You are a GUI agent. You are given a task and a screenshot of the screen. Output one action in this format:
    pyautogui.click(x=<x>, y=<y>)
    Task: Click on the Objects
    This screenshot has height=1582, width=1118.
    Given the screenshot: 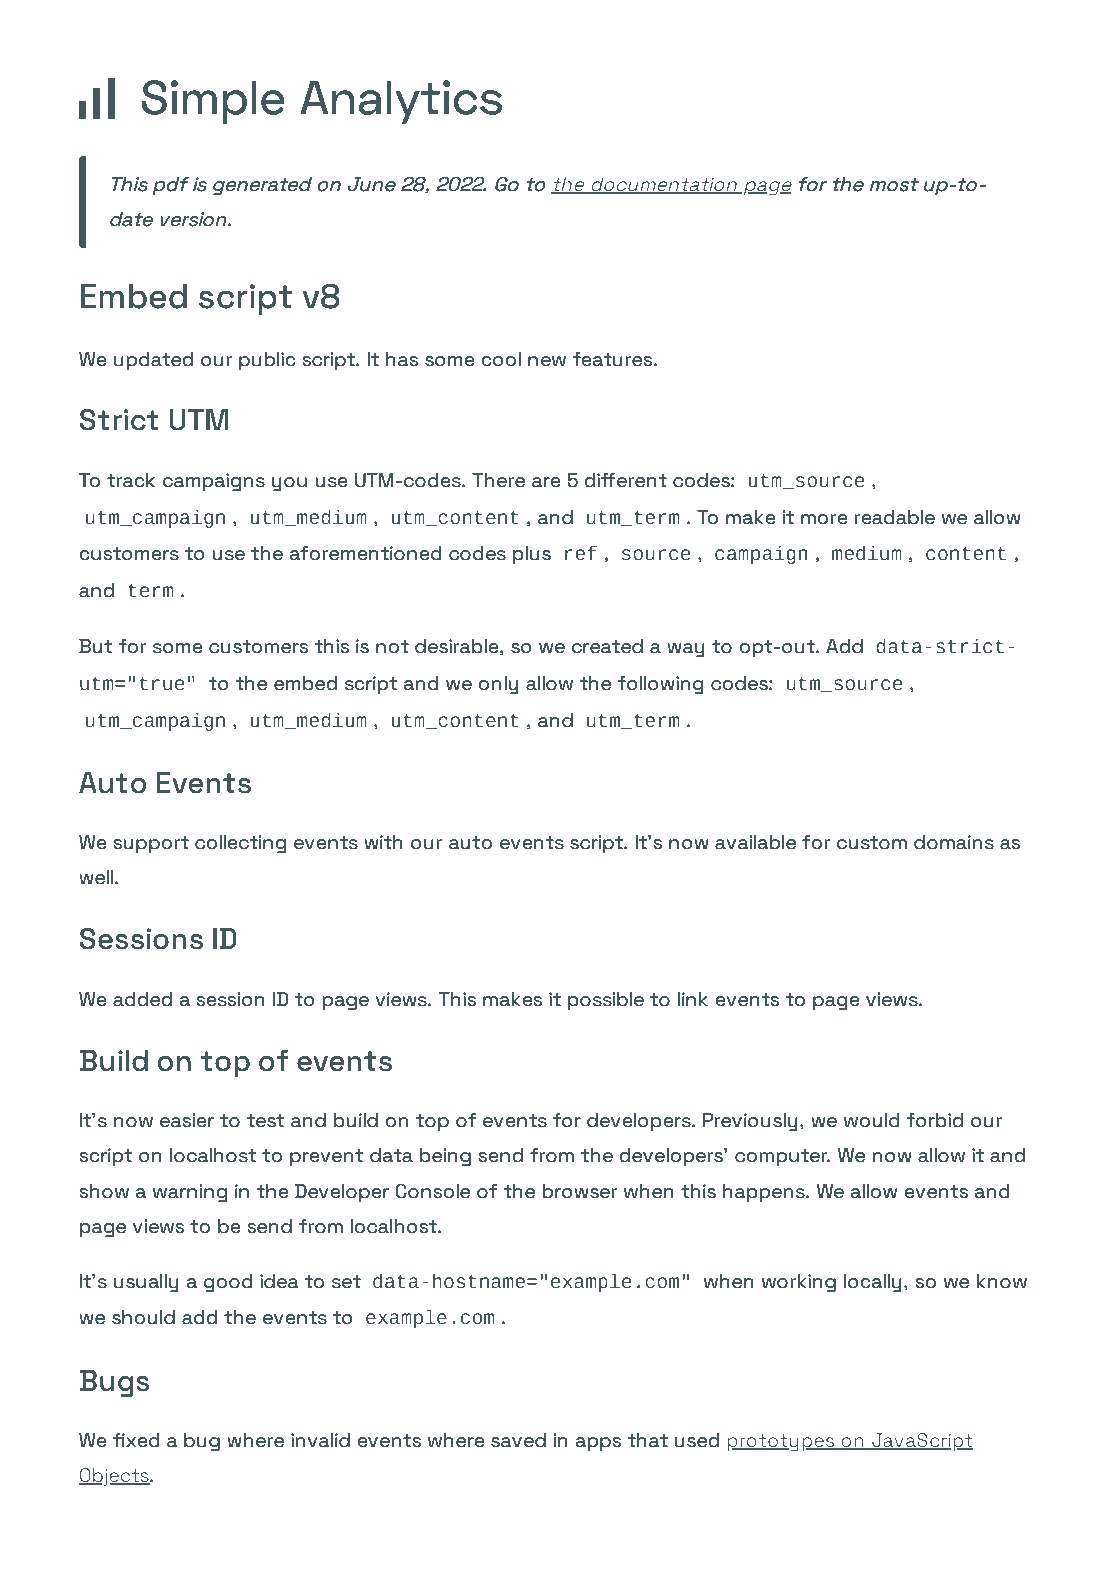 What is the action you would take?
    pyautogui.click(x=115, y=1477)
